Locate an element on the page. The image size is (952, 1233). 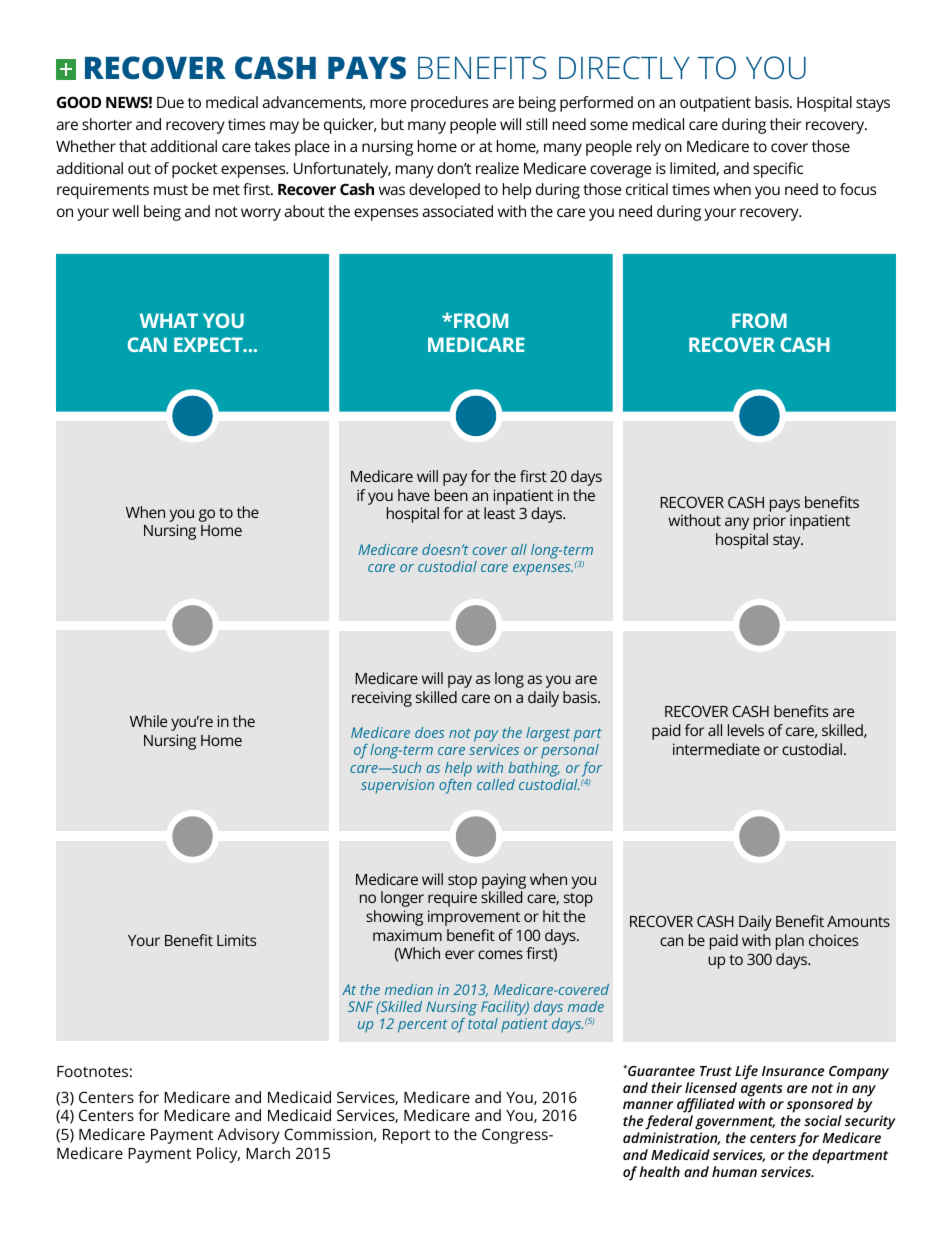
plan is located at coordinates (790, 942).
